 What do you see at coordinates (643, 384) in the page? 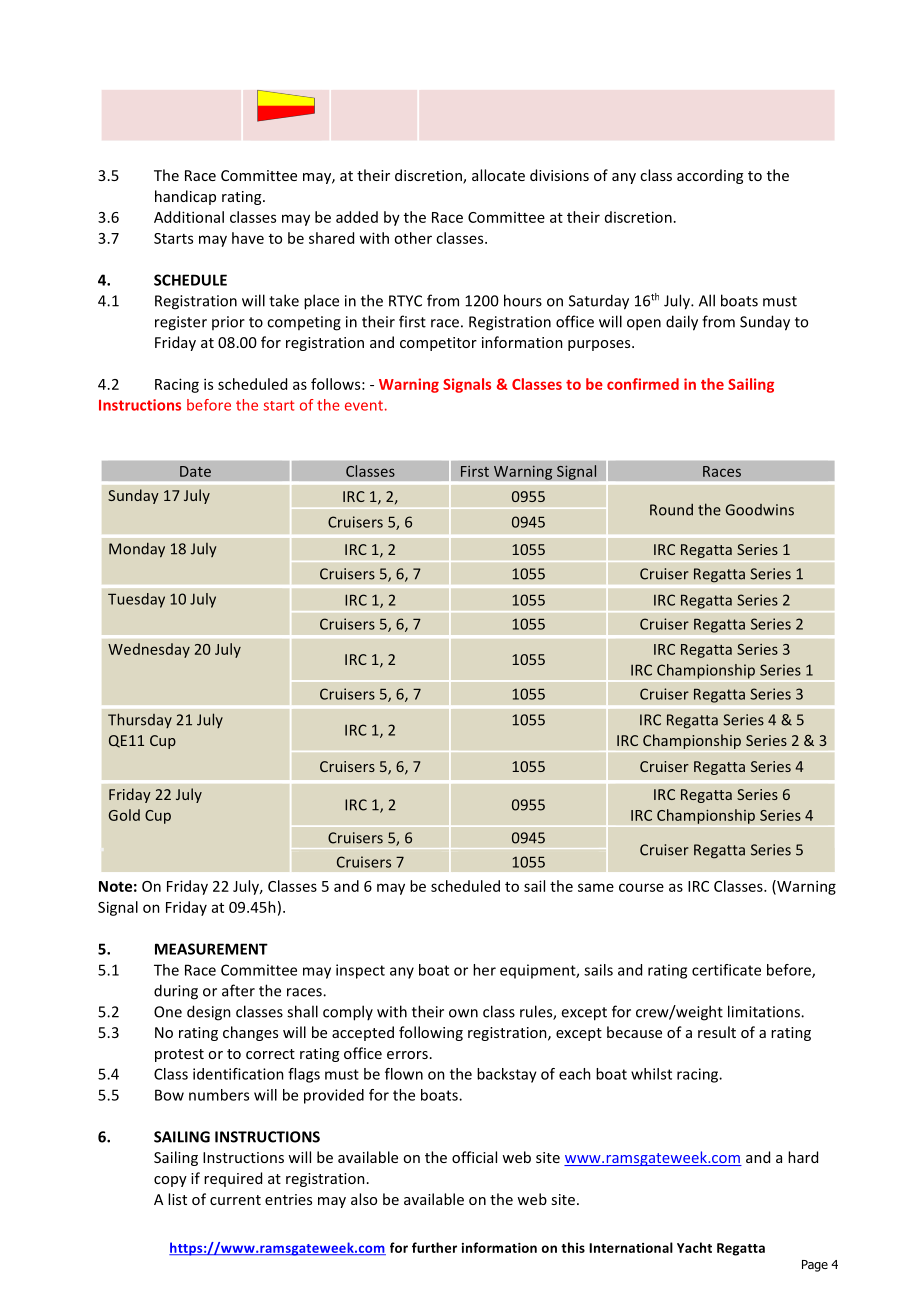
I see `confirmed` at bounding box center [643, 384].
